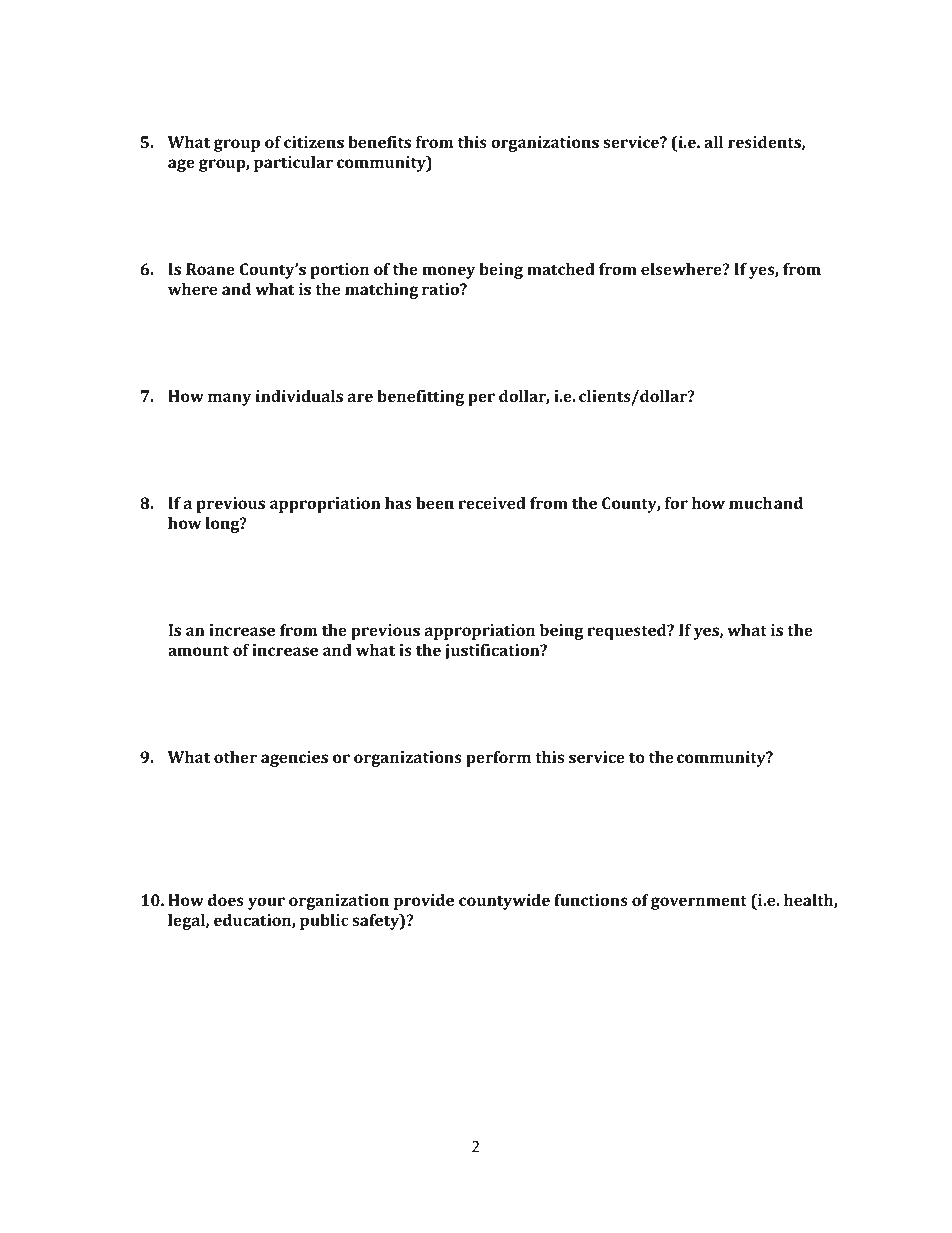  What do you see at coordinates (266, 903) in the screenshot?
I see `your` at bounding box center [266, 903].
